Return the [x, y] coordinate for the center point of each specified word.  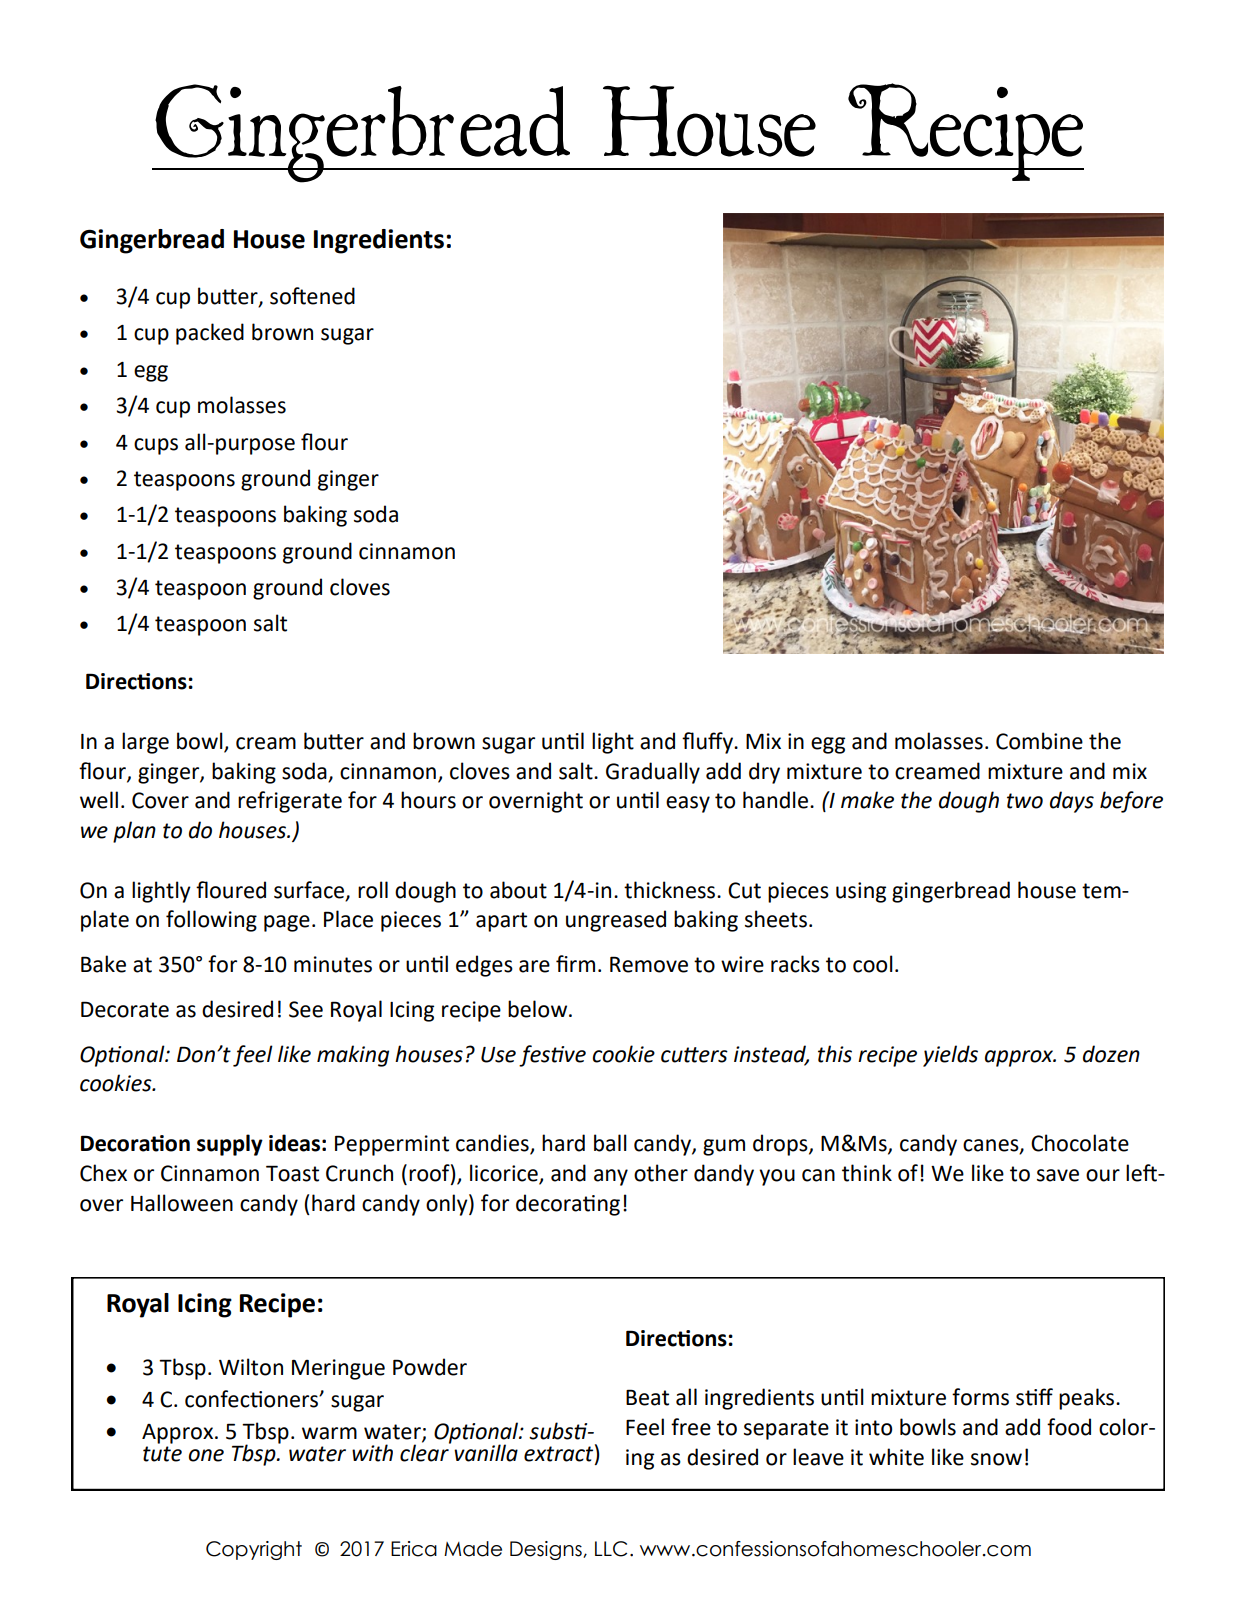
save [1058, 1175]
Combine [1039, 741]
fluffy [708, 743]
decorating [568, 1205]
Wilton [251, 1367]
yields [950, 1056]
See [306, 1009]
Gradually [653, 773]
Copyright [254, 1550]
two [1025, 801]
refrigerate [290, 802]
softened [312, 296]
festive [552, 1056]
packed [210, 334]
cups [156, 446]
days [1072, 802]
